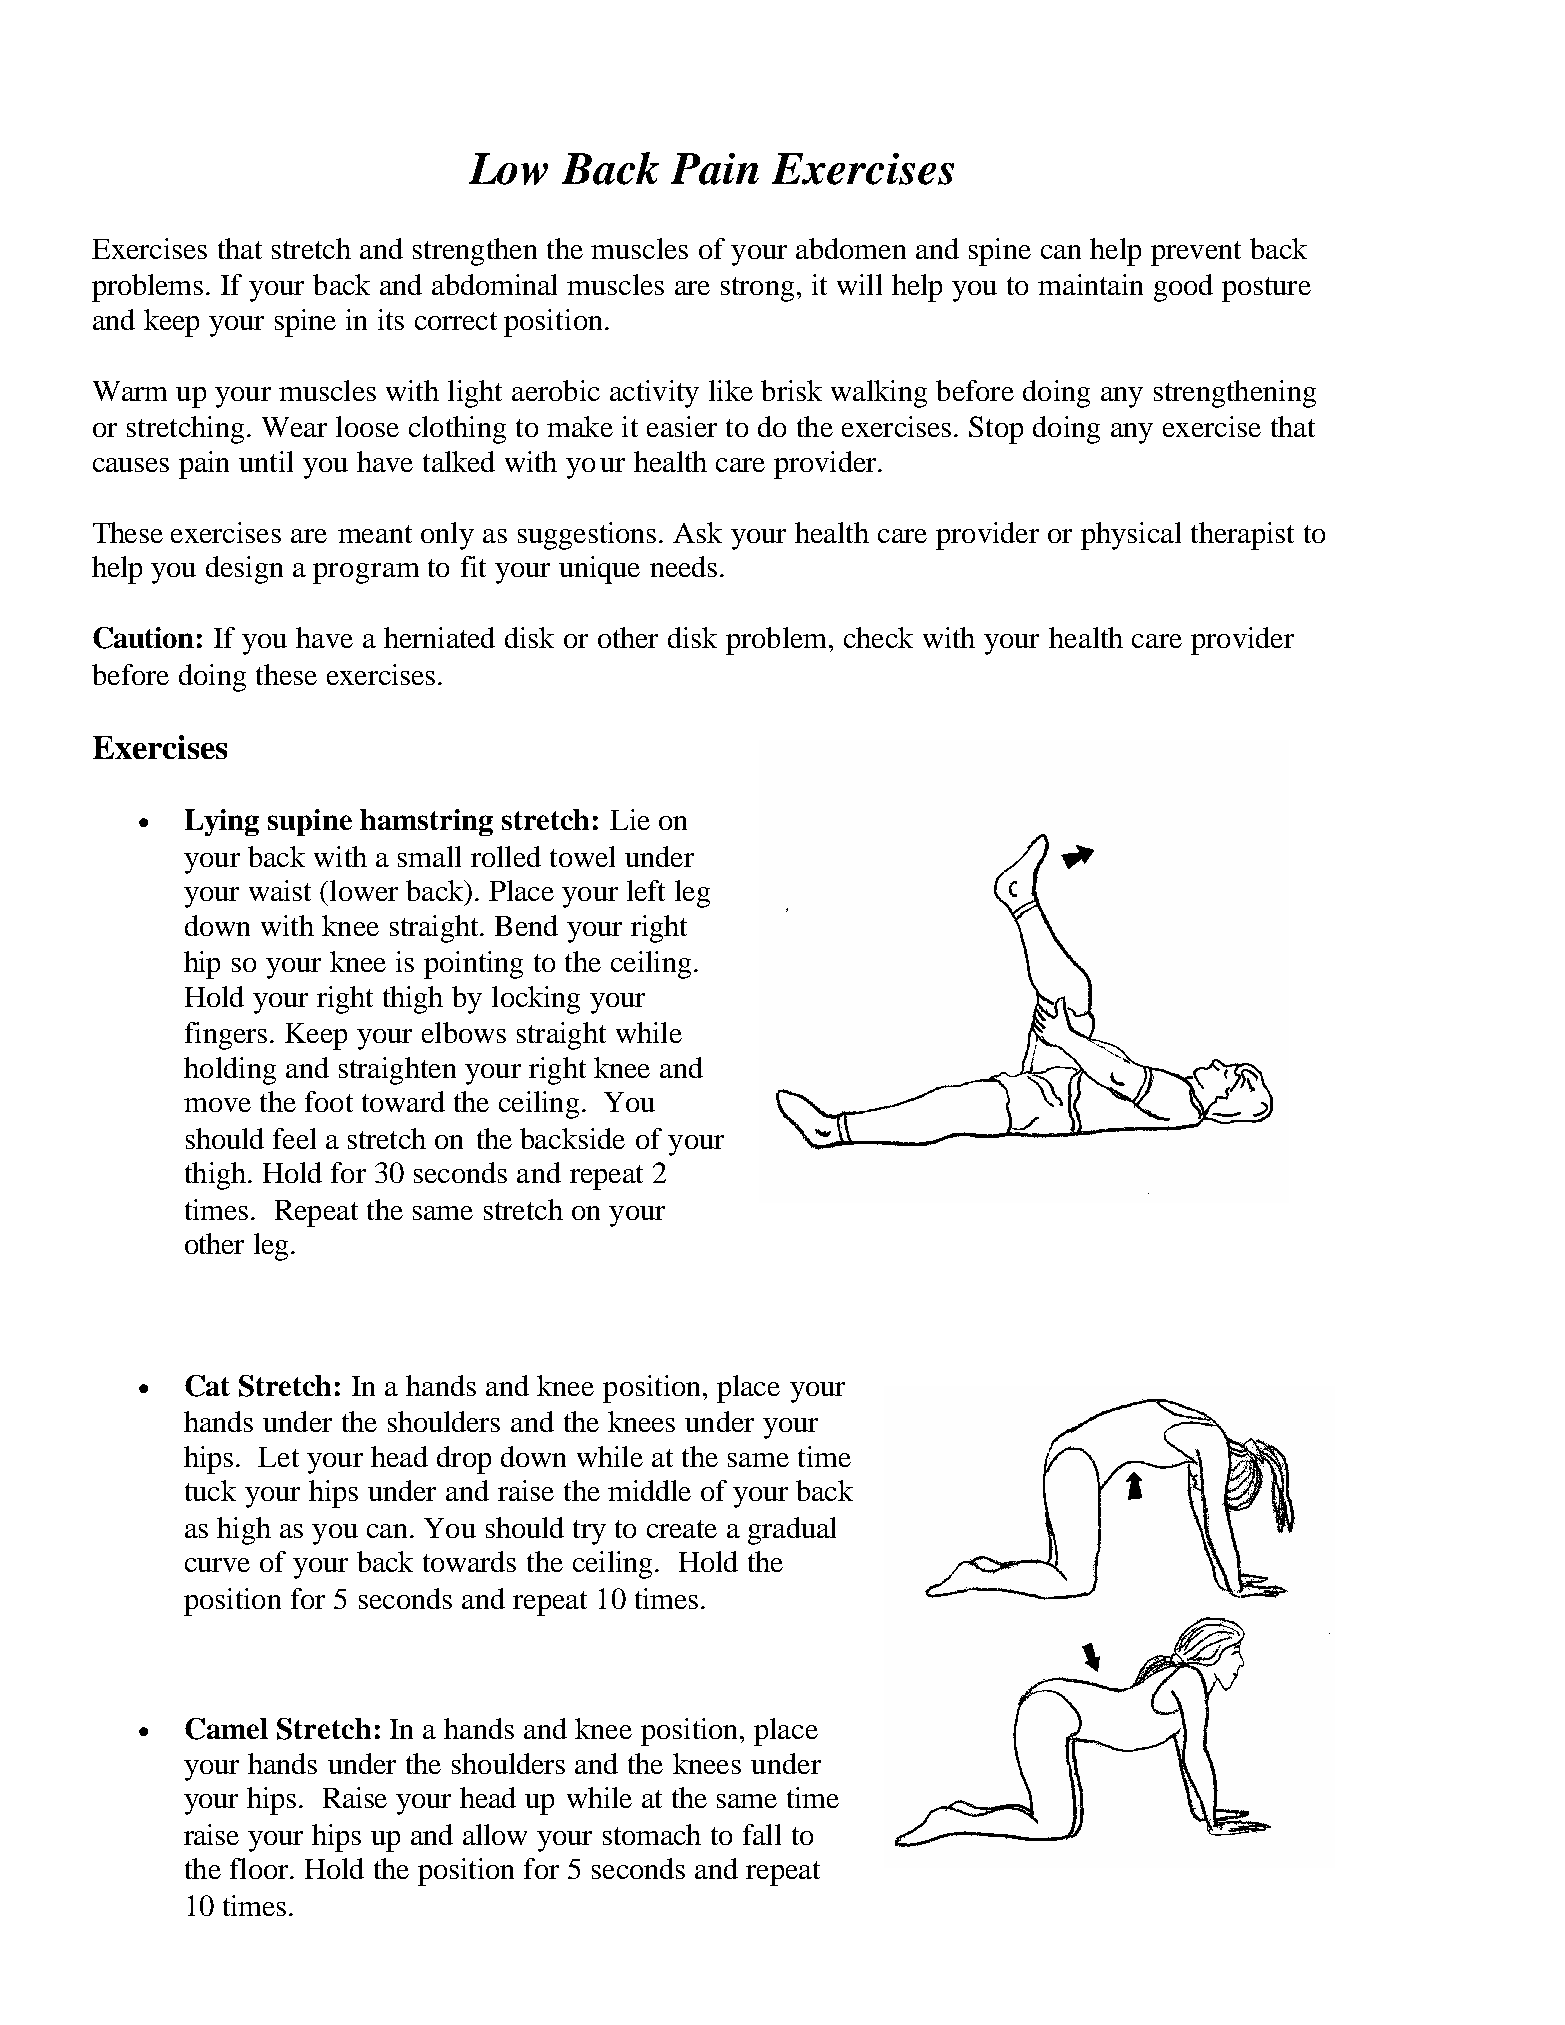 The height and width of the screenshot is (2025, 1565). Describe the element at coordinates (391, 319) in the screenshot. I see `its` at that location.
